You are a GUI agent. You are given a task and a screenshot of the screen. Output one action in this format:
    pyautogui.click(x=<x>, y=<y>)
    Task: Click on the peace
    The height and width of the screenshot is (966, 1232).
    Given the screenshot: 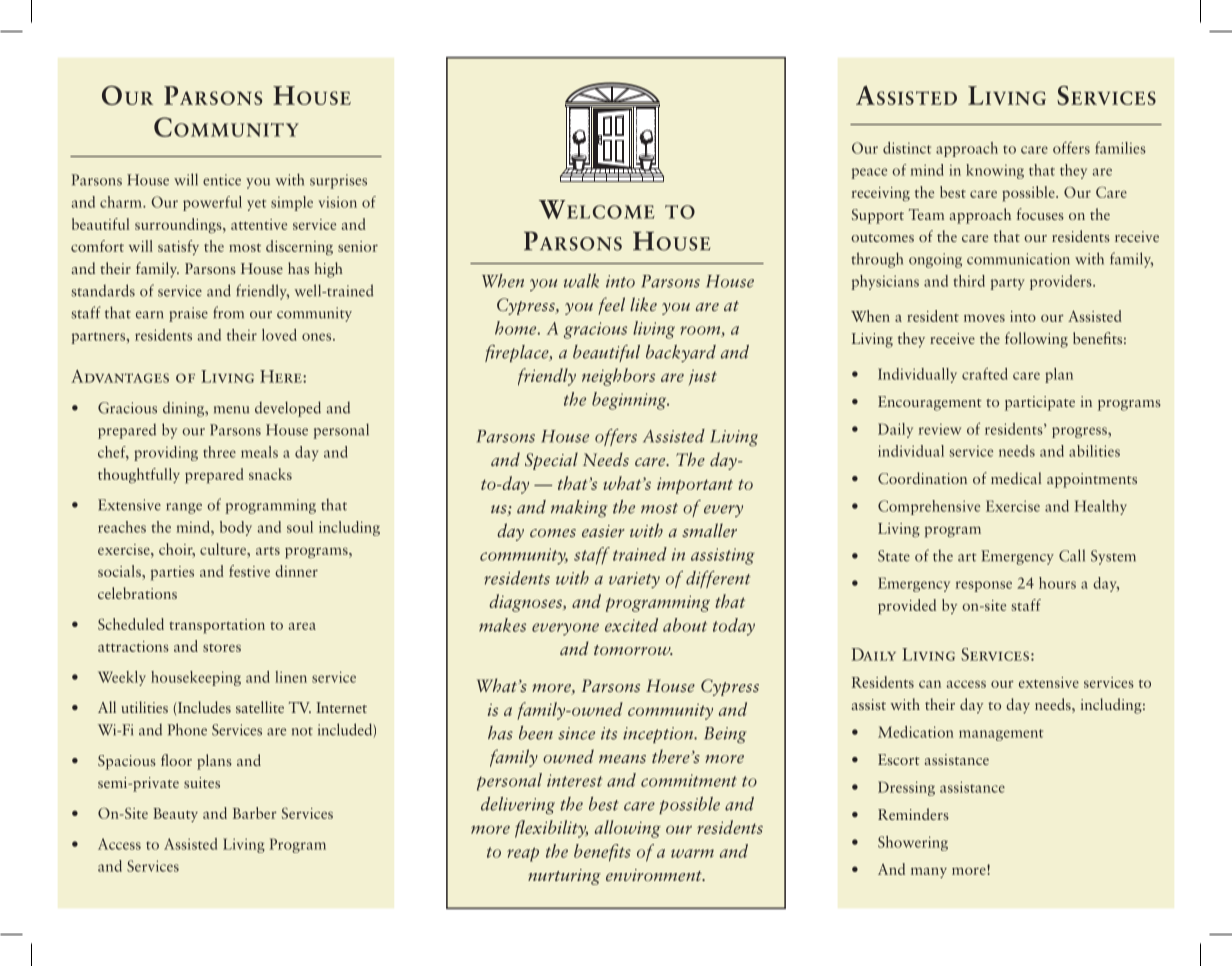 What is the action you would take?
    pyautogui.click(x=869, y=173)
